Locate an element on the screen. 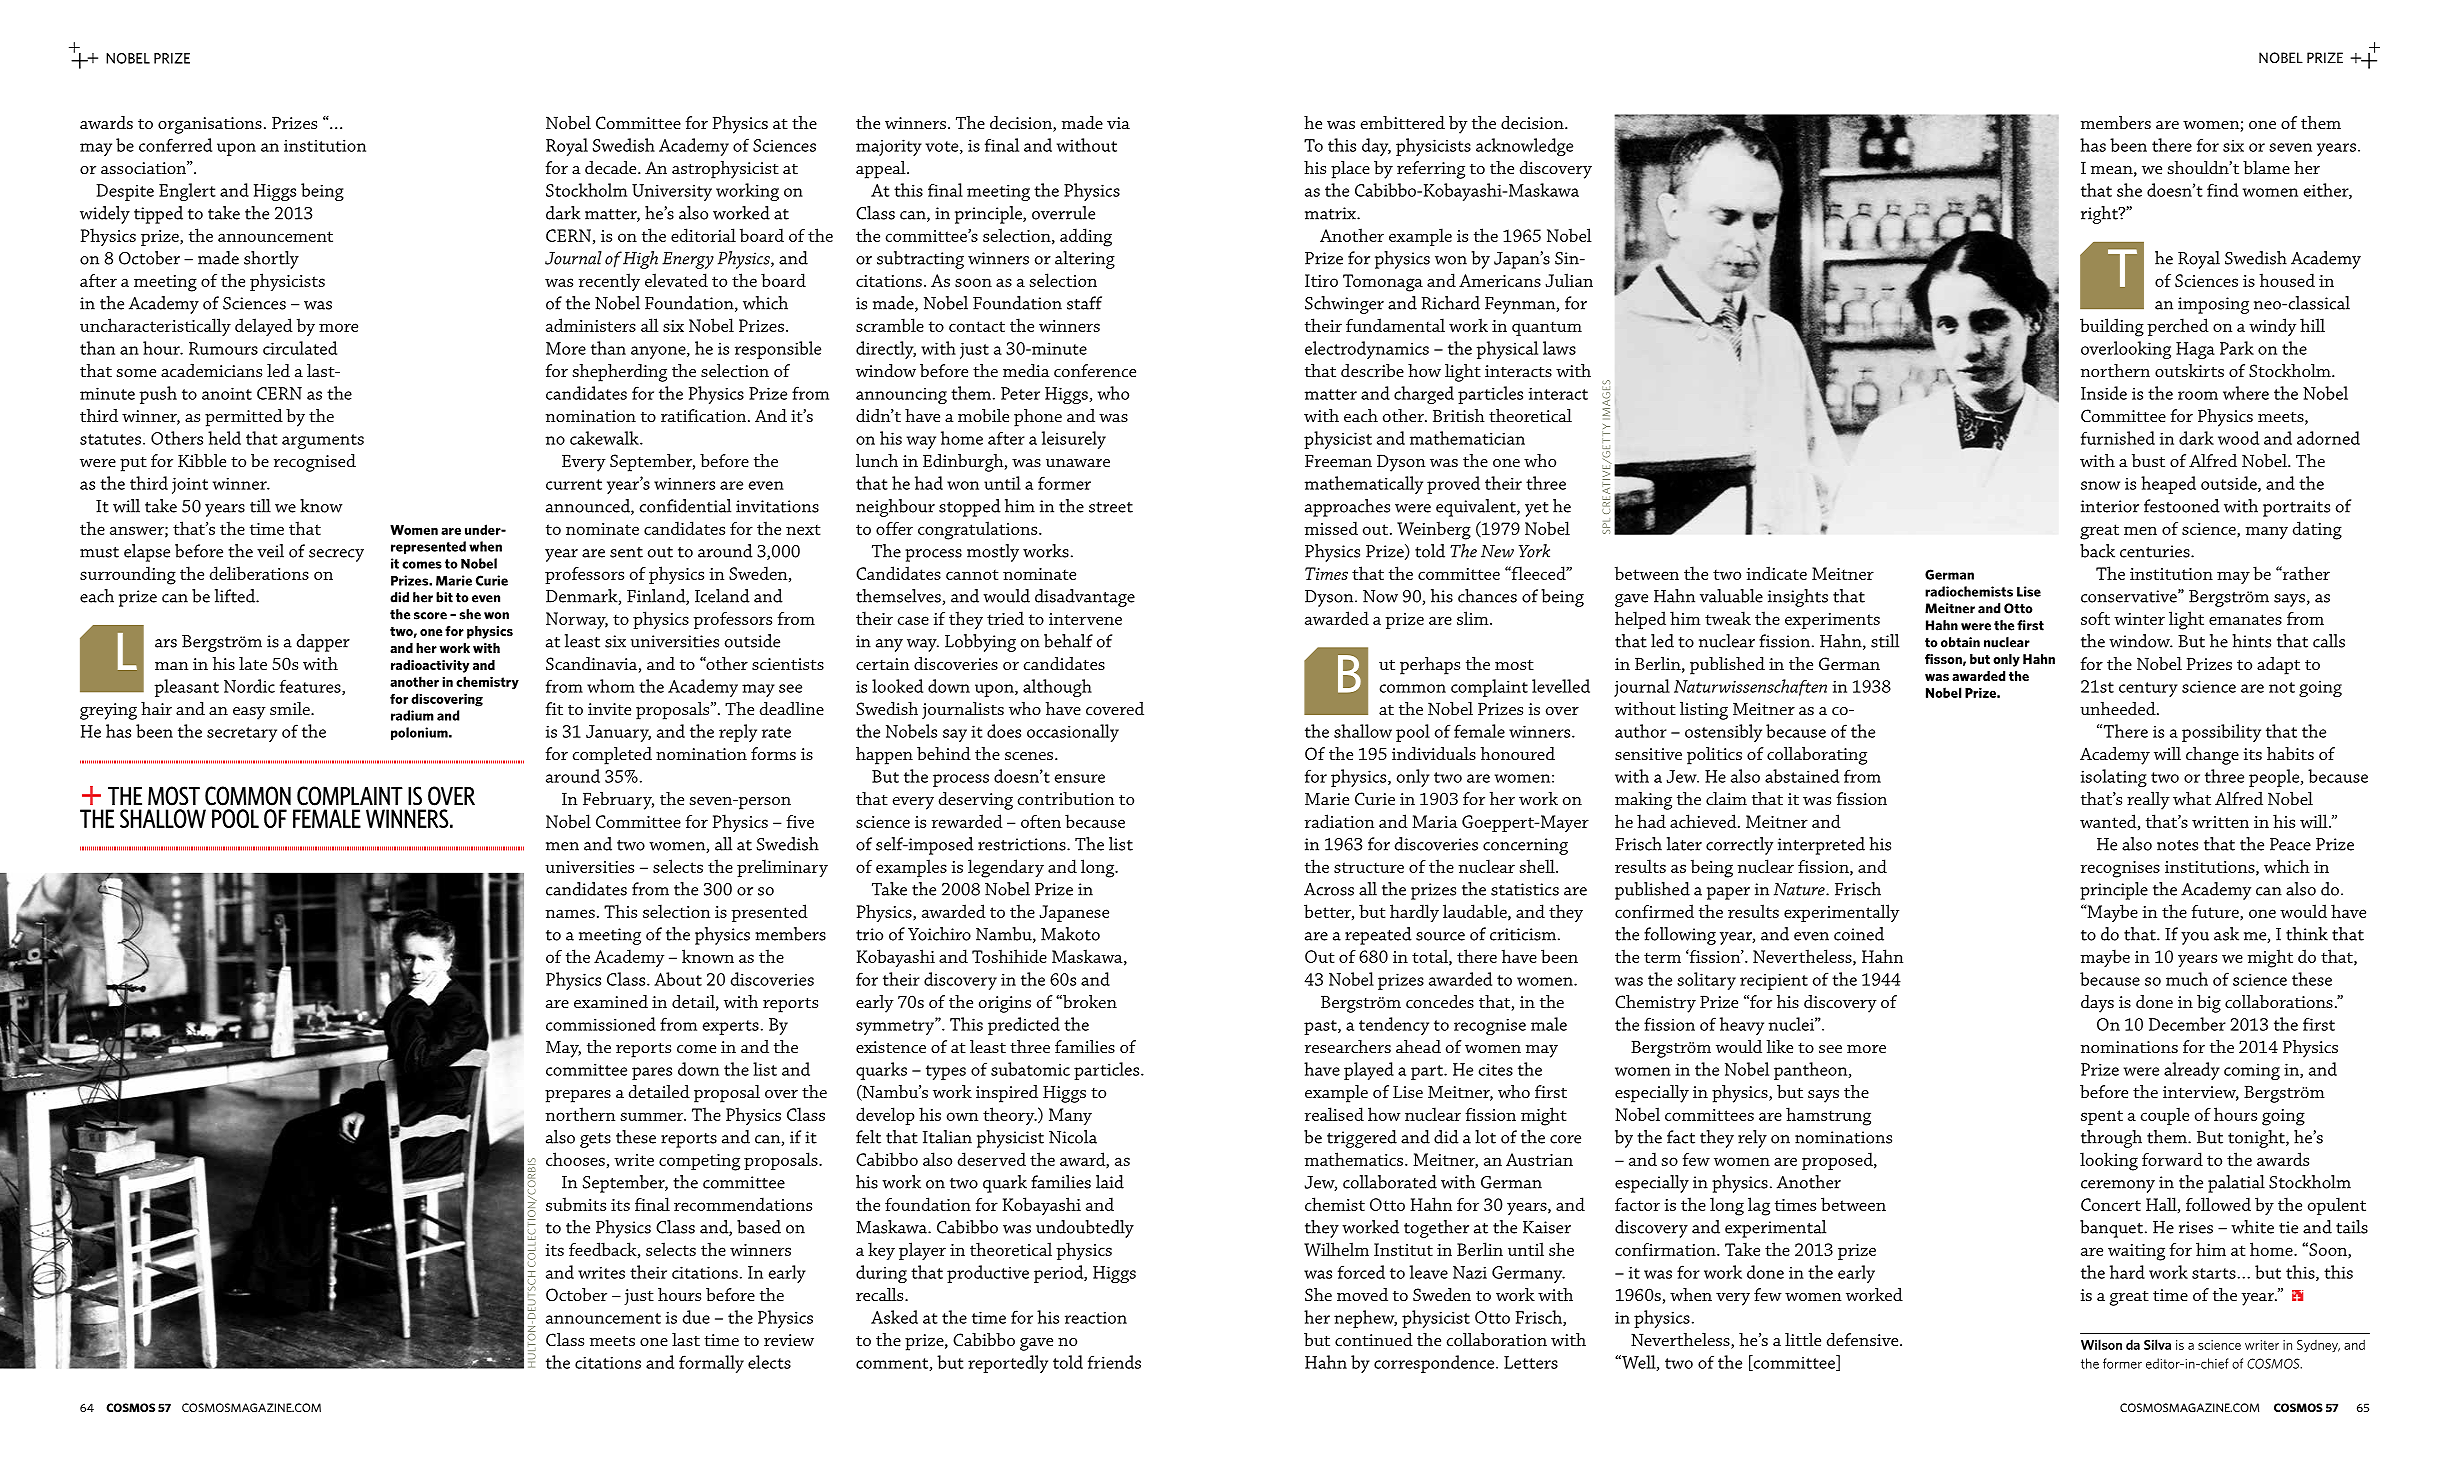 The image size is (2449, 1464). you is located at coordinates (2195, 938).
